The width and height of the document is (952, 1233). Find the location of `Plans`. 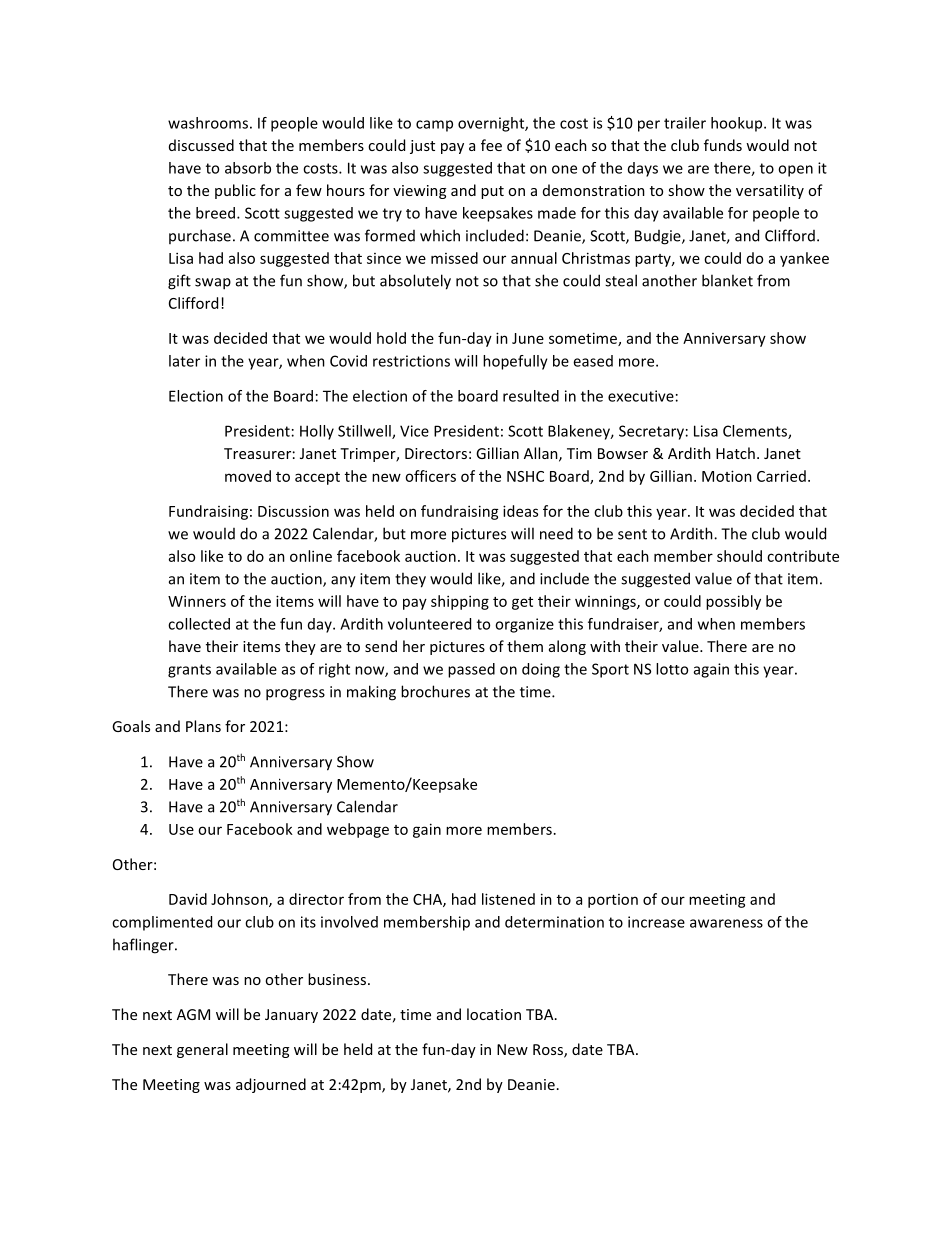

Plans is located at coordinates (203, 726).
